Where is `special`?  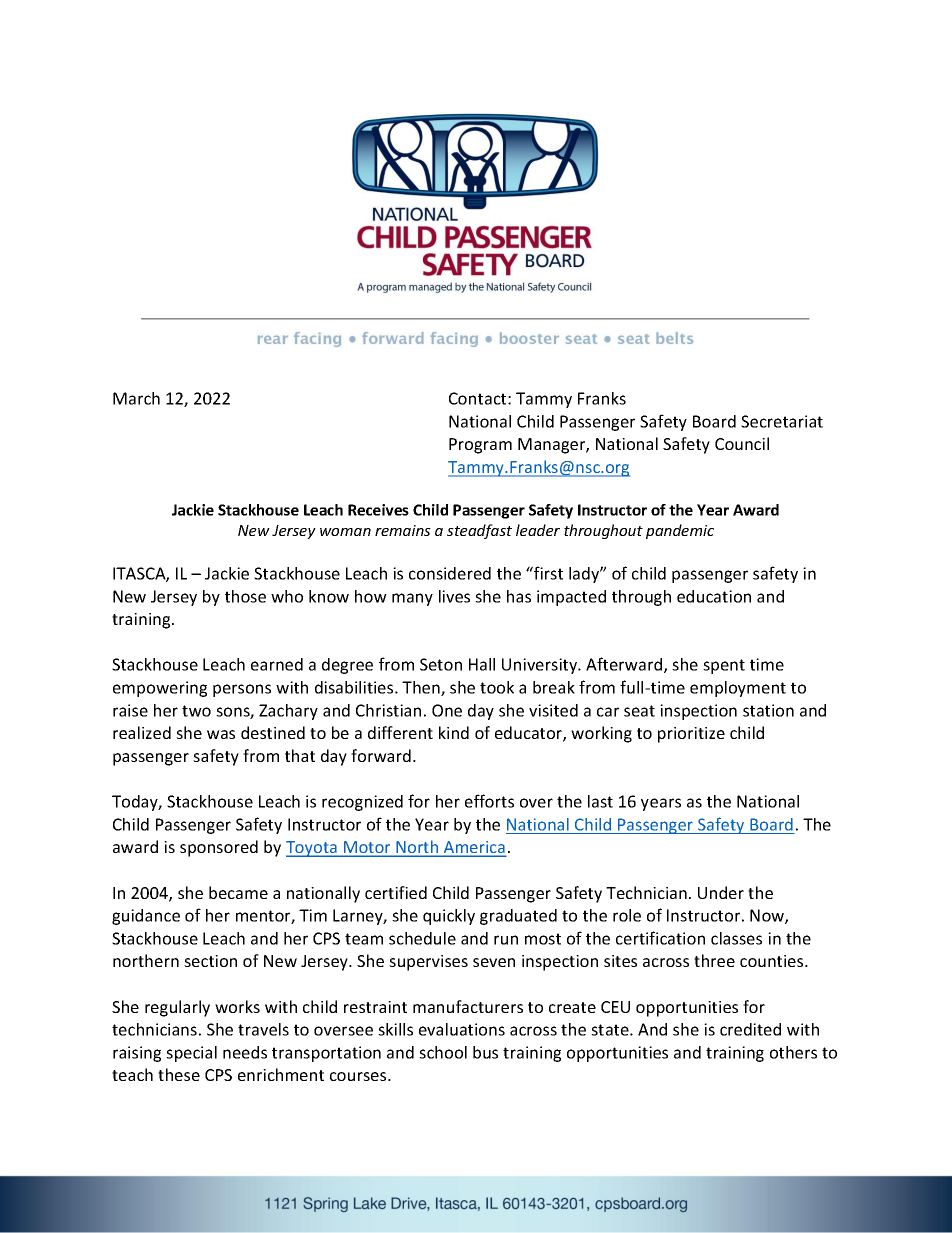
special is located at coordinates (191, 1054).
